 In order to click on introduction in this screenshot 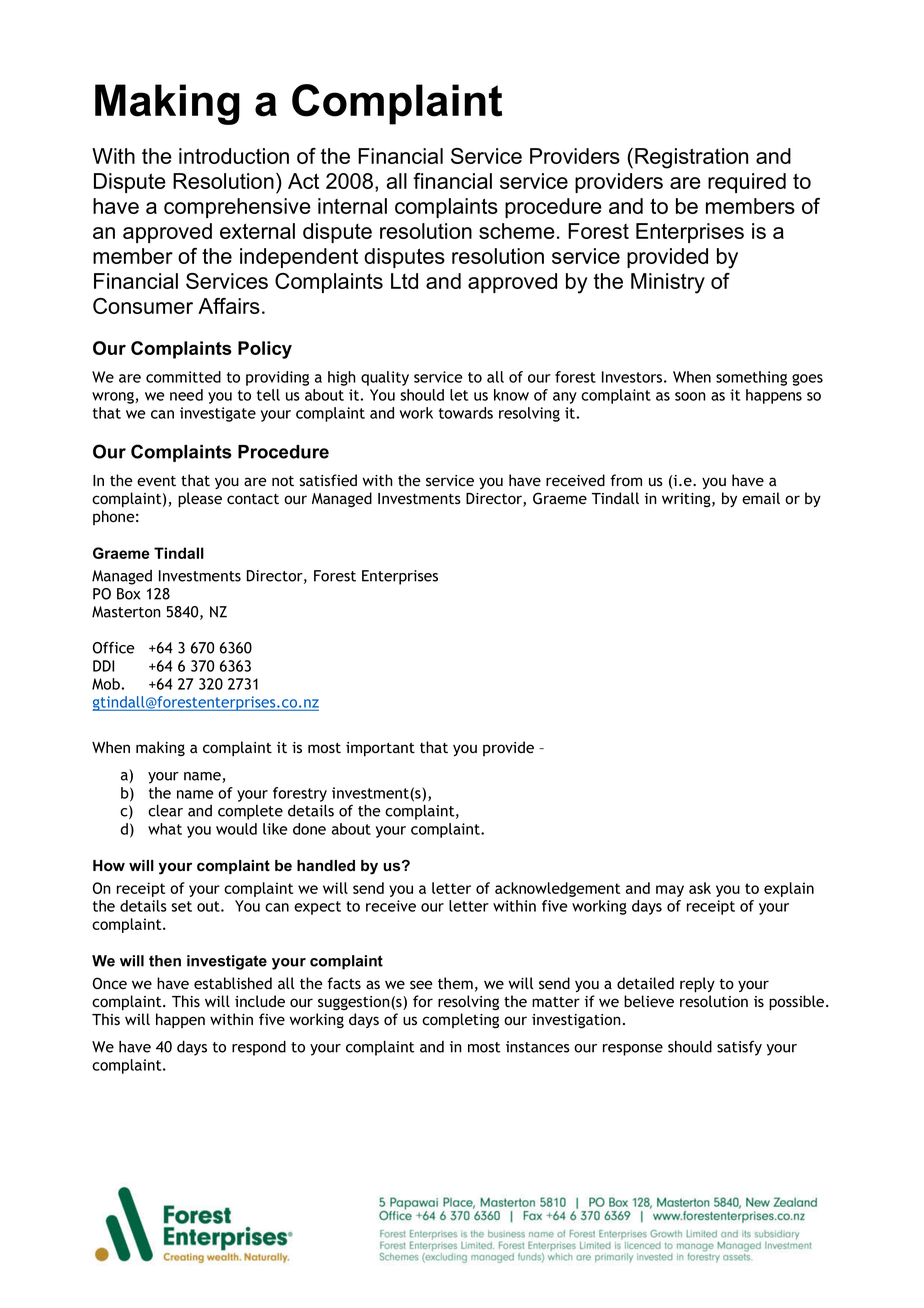, I will do `click(234, 156)`.
